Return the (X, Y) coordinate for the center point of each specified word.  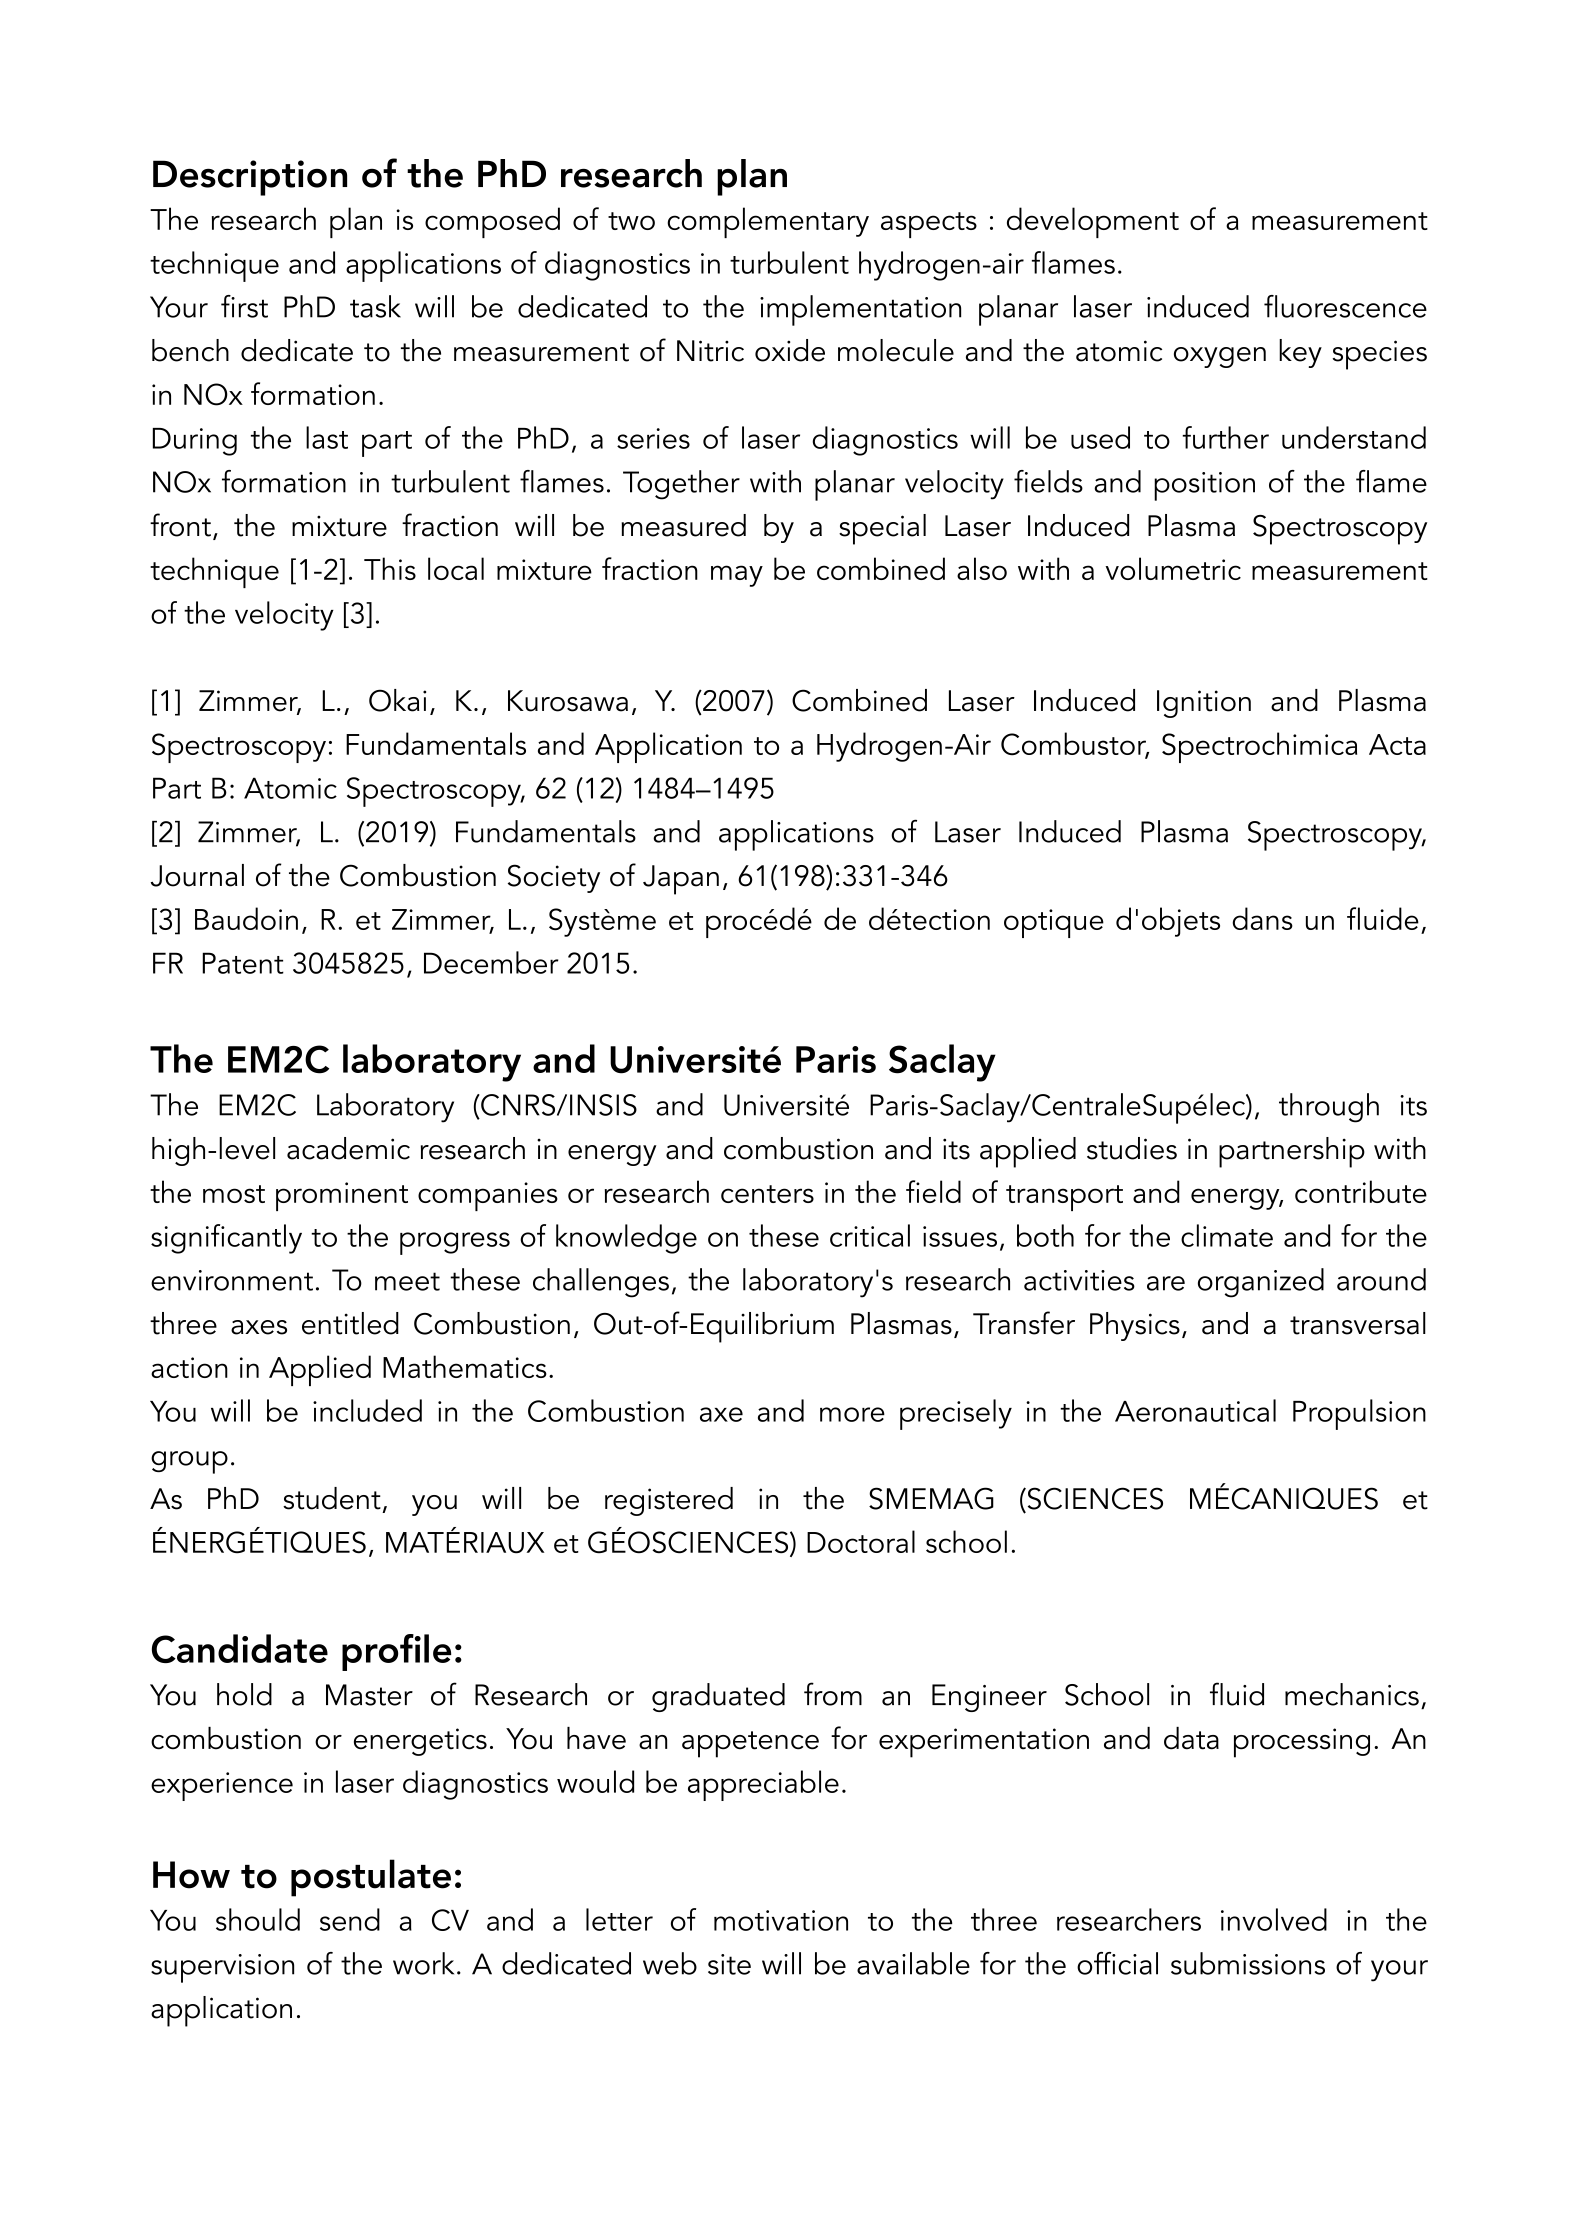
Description (250, 178)
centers (767, 1194)
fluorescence (1345, 306)
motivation (781, 1920)
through (1329, 1108)
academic (348, 1148)
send (350, 1919)
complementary (768, 222)
